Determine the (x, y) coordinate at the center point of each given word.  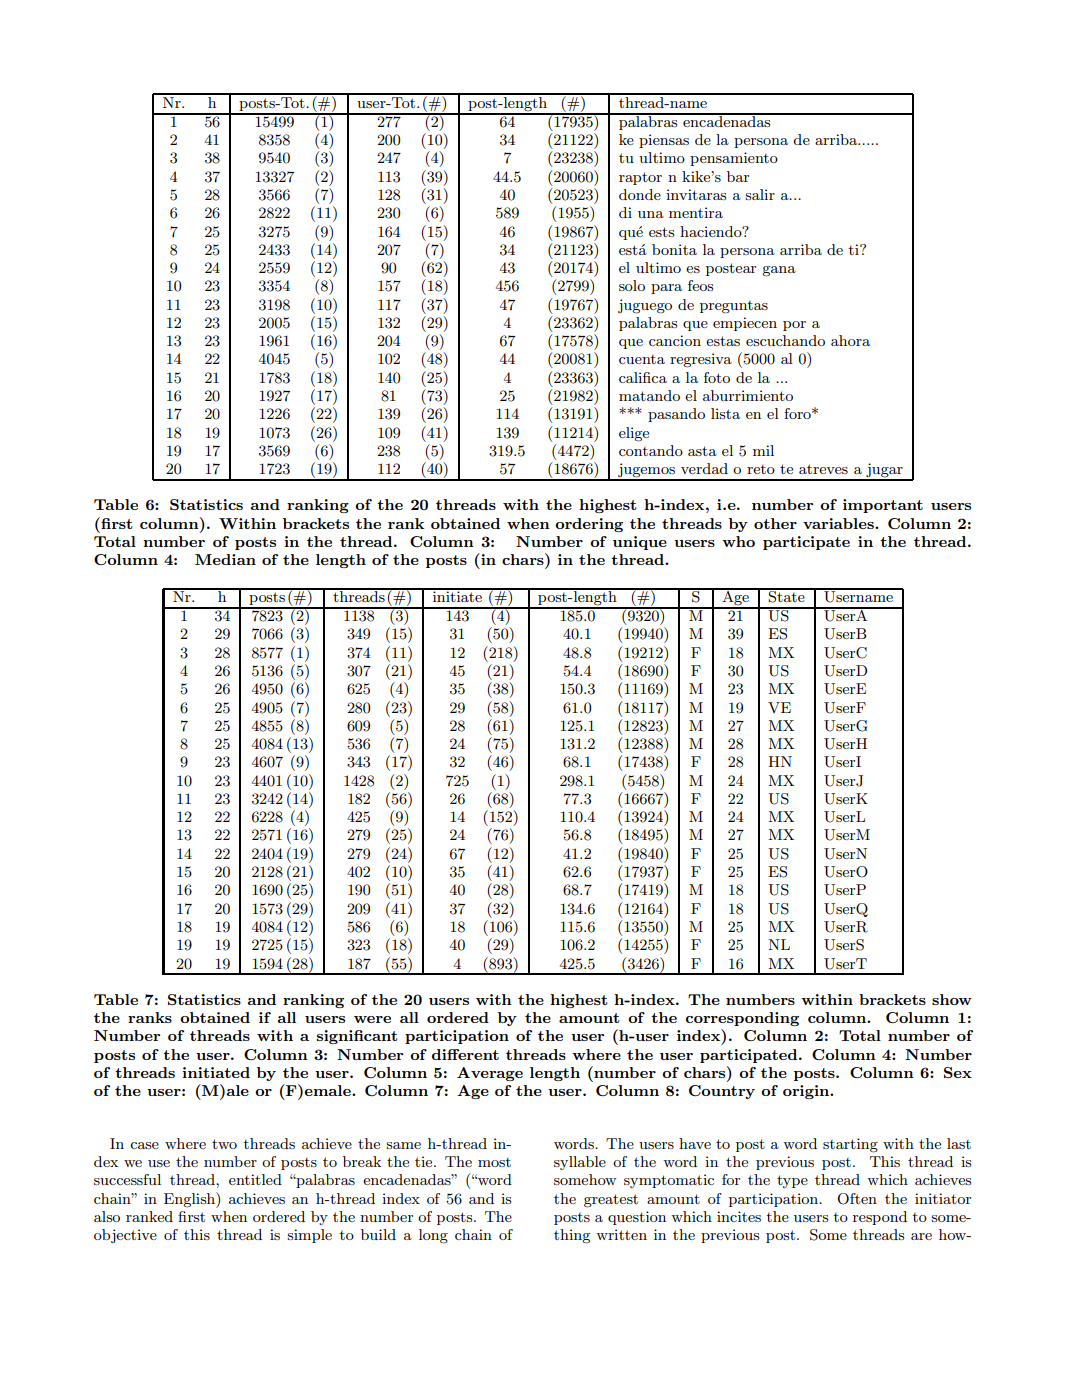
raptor (640, 178)
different (465, 1054)
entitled (255, 1179)
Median (225, 559)
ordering (589, 525)
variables (839, 523)
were (372, 1019)
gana (779, 271)
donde (640, 194)
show (952, 999)
